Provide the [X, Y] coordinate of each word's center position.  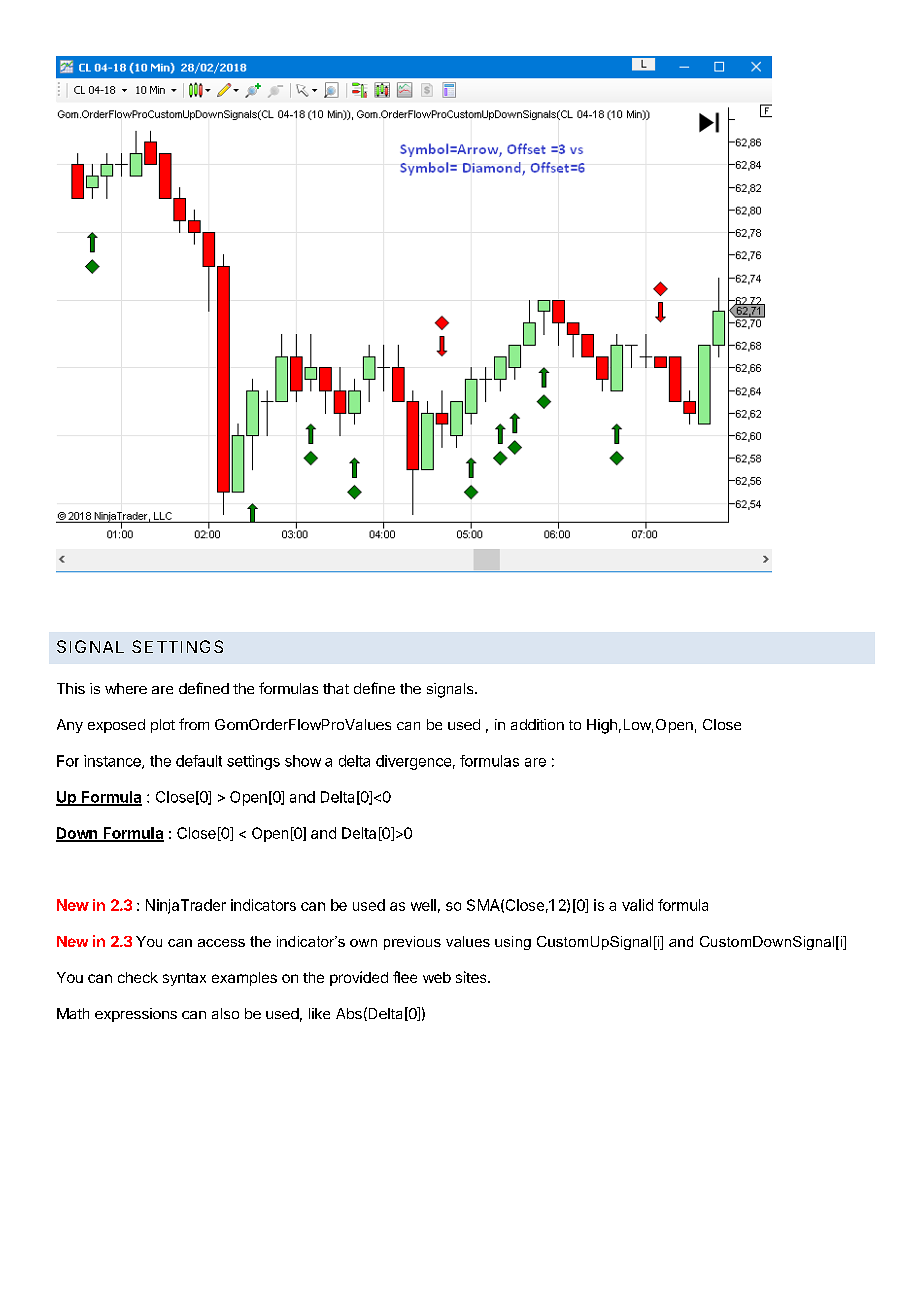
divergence [413, 762]
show [303, 761]
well [423, 905]
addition [537, 724]
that [336, 688]
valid [637, 905]
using [513, 943]
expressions [136, 1015]
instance [113, 762]
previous [412, 943]
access [221, 943]
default [199, 761]
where [126, 688]
